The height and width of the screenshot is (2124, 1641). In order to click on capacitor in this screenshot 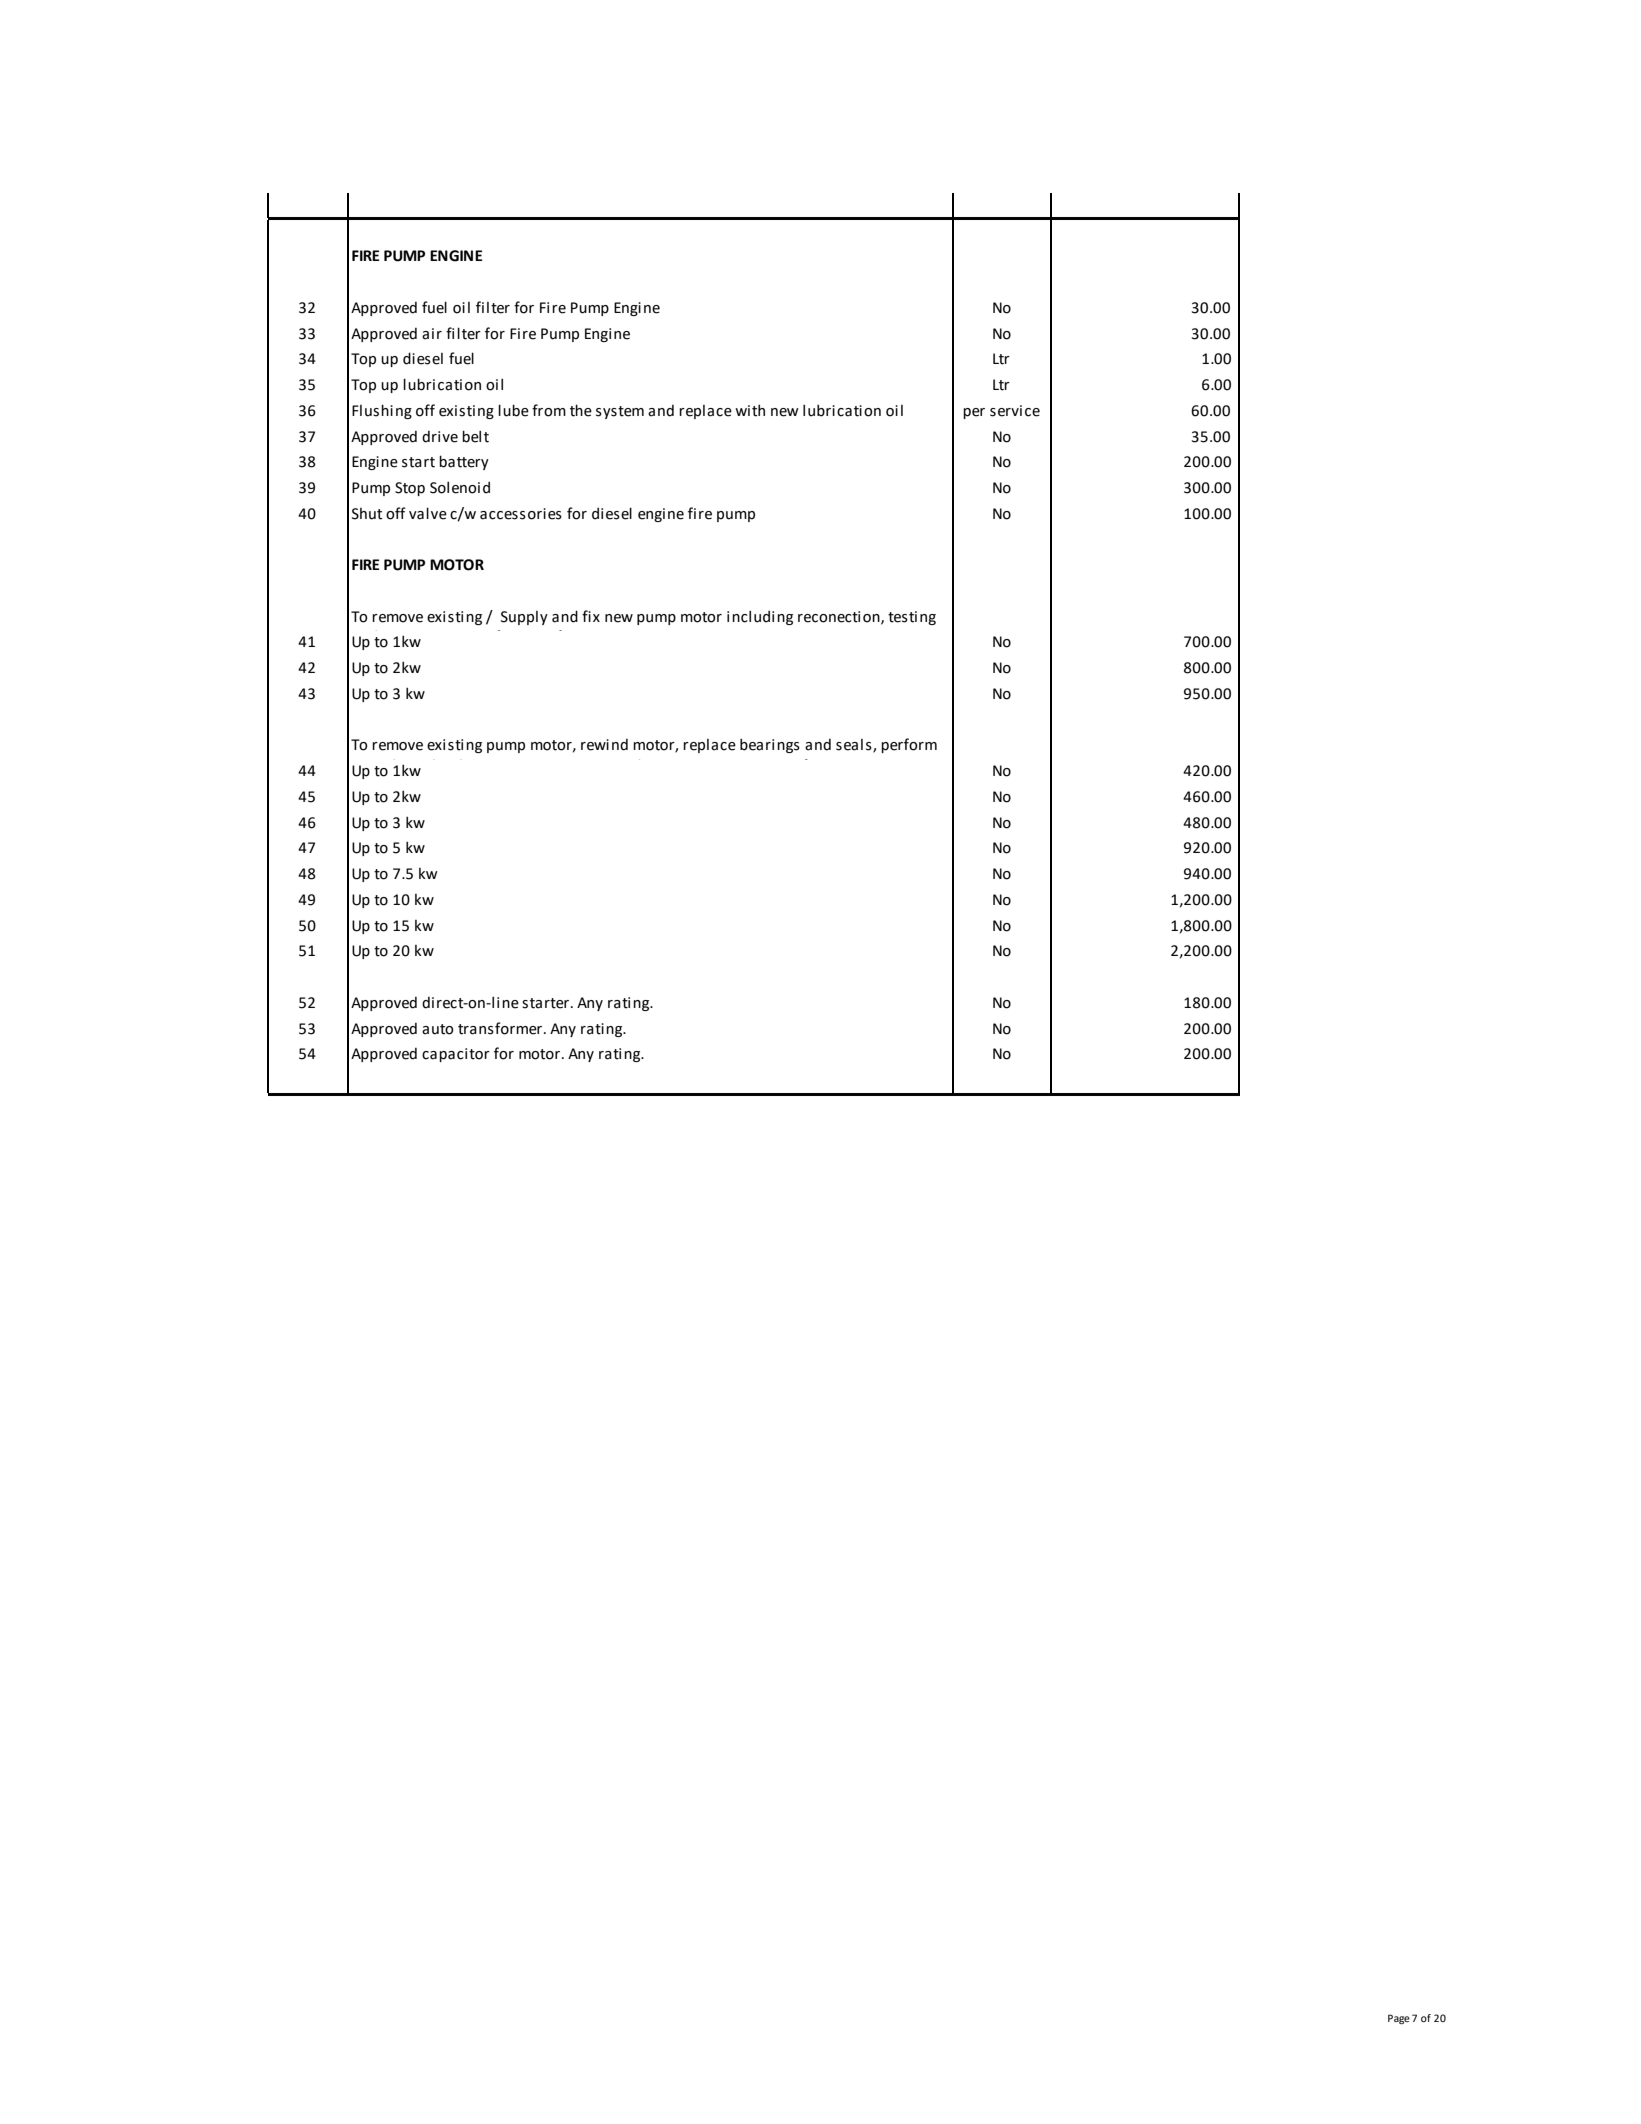, I will do `click(456, 1055)`.
